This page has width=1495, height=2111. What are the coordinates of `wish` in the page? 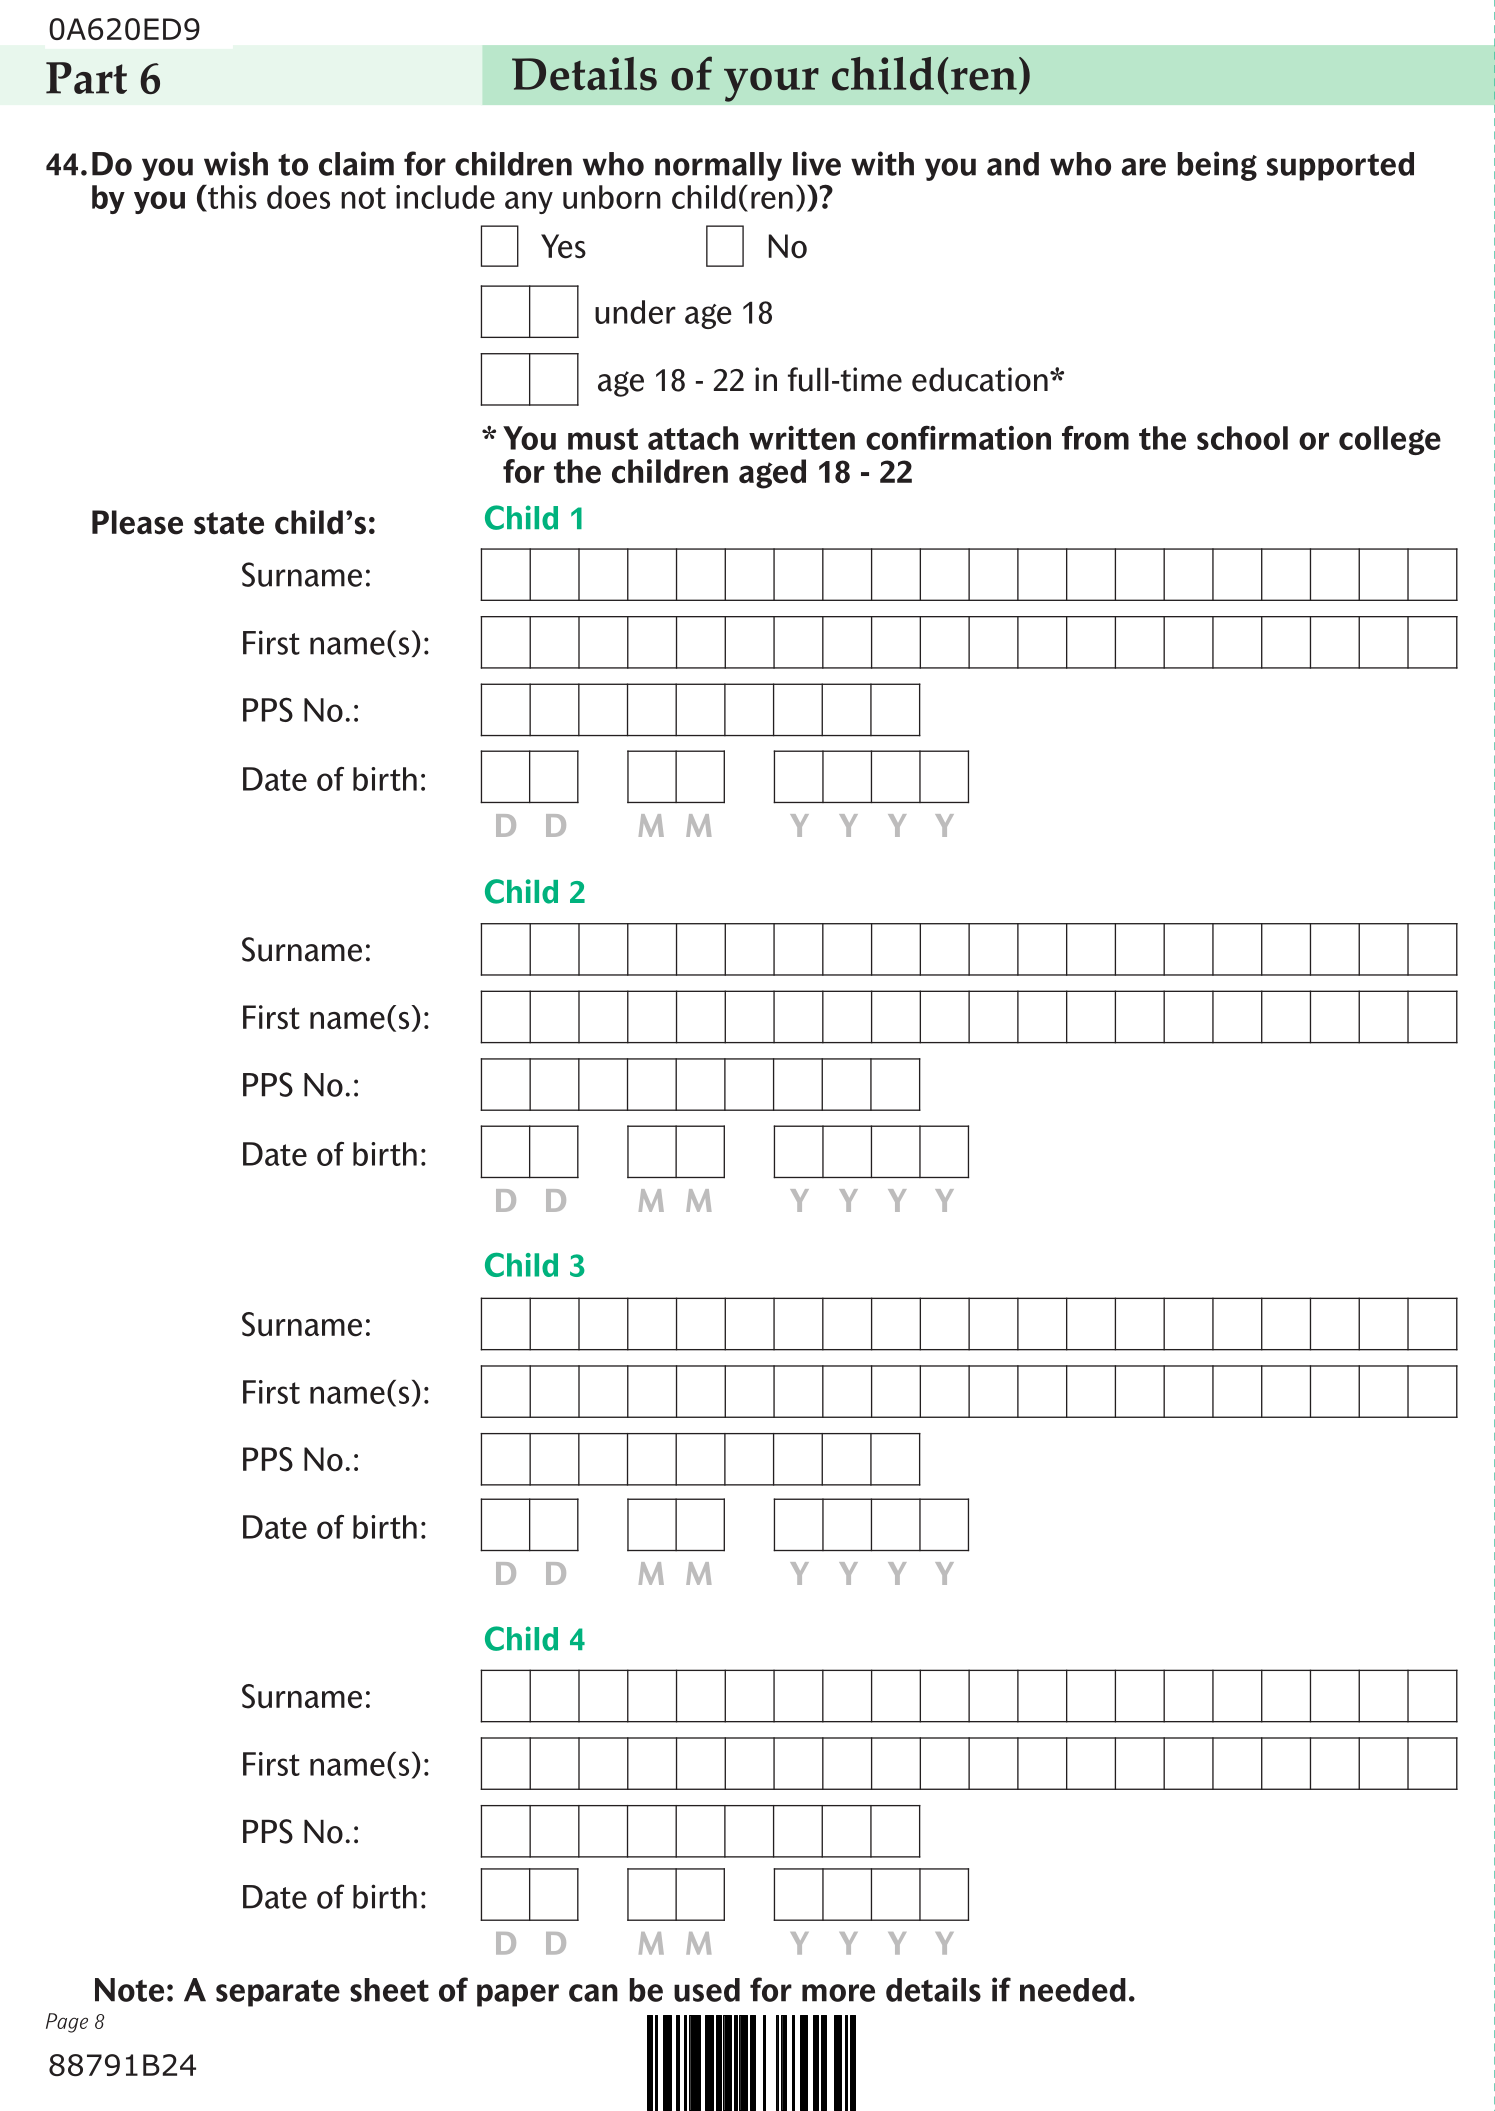 It's located at (236, 163).
